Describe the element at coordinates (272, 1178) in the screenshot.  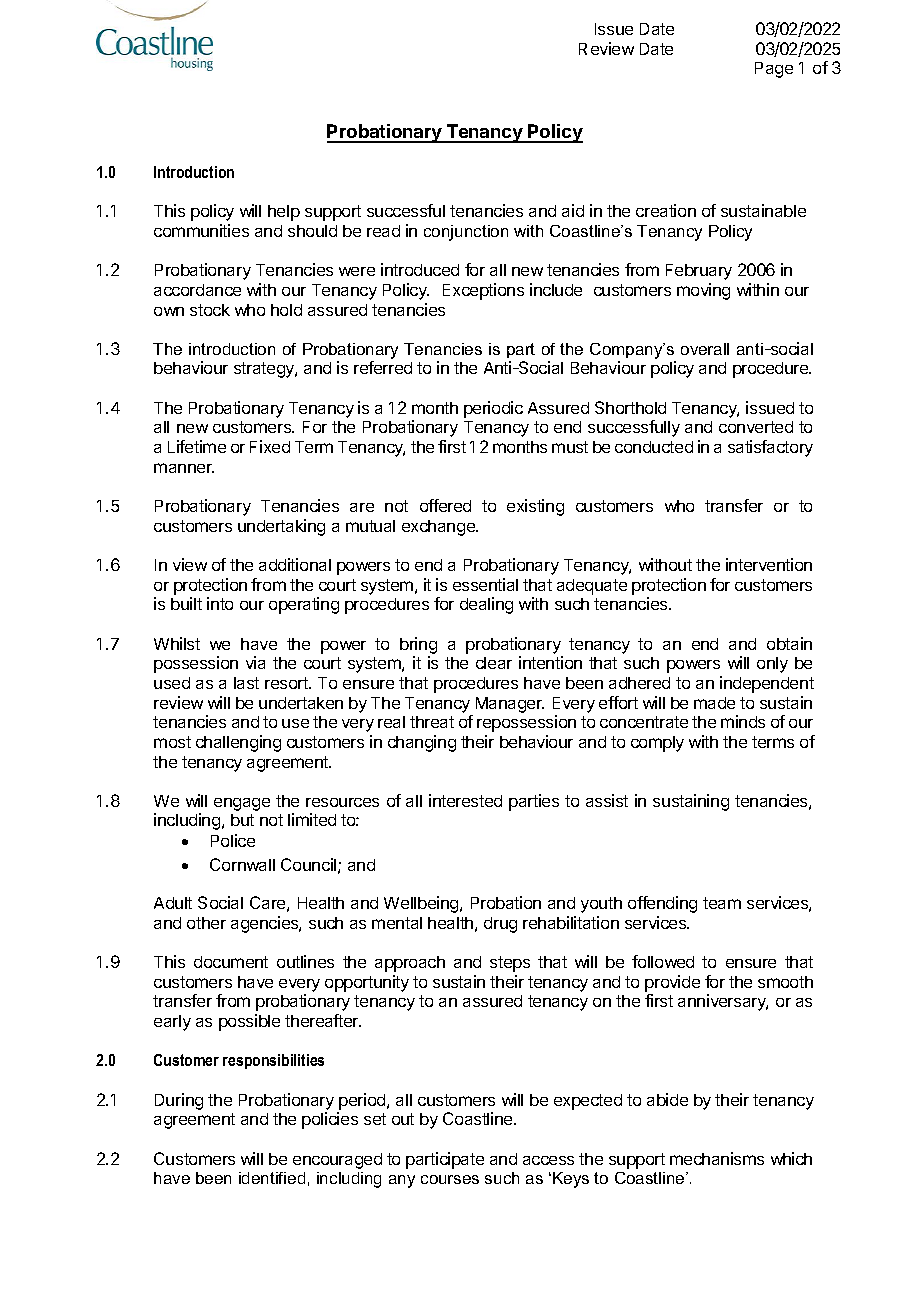
I see `identified` at that location.
